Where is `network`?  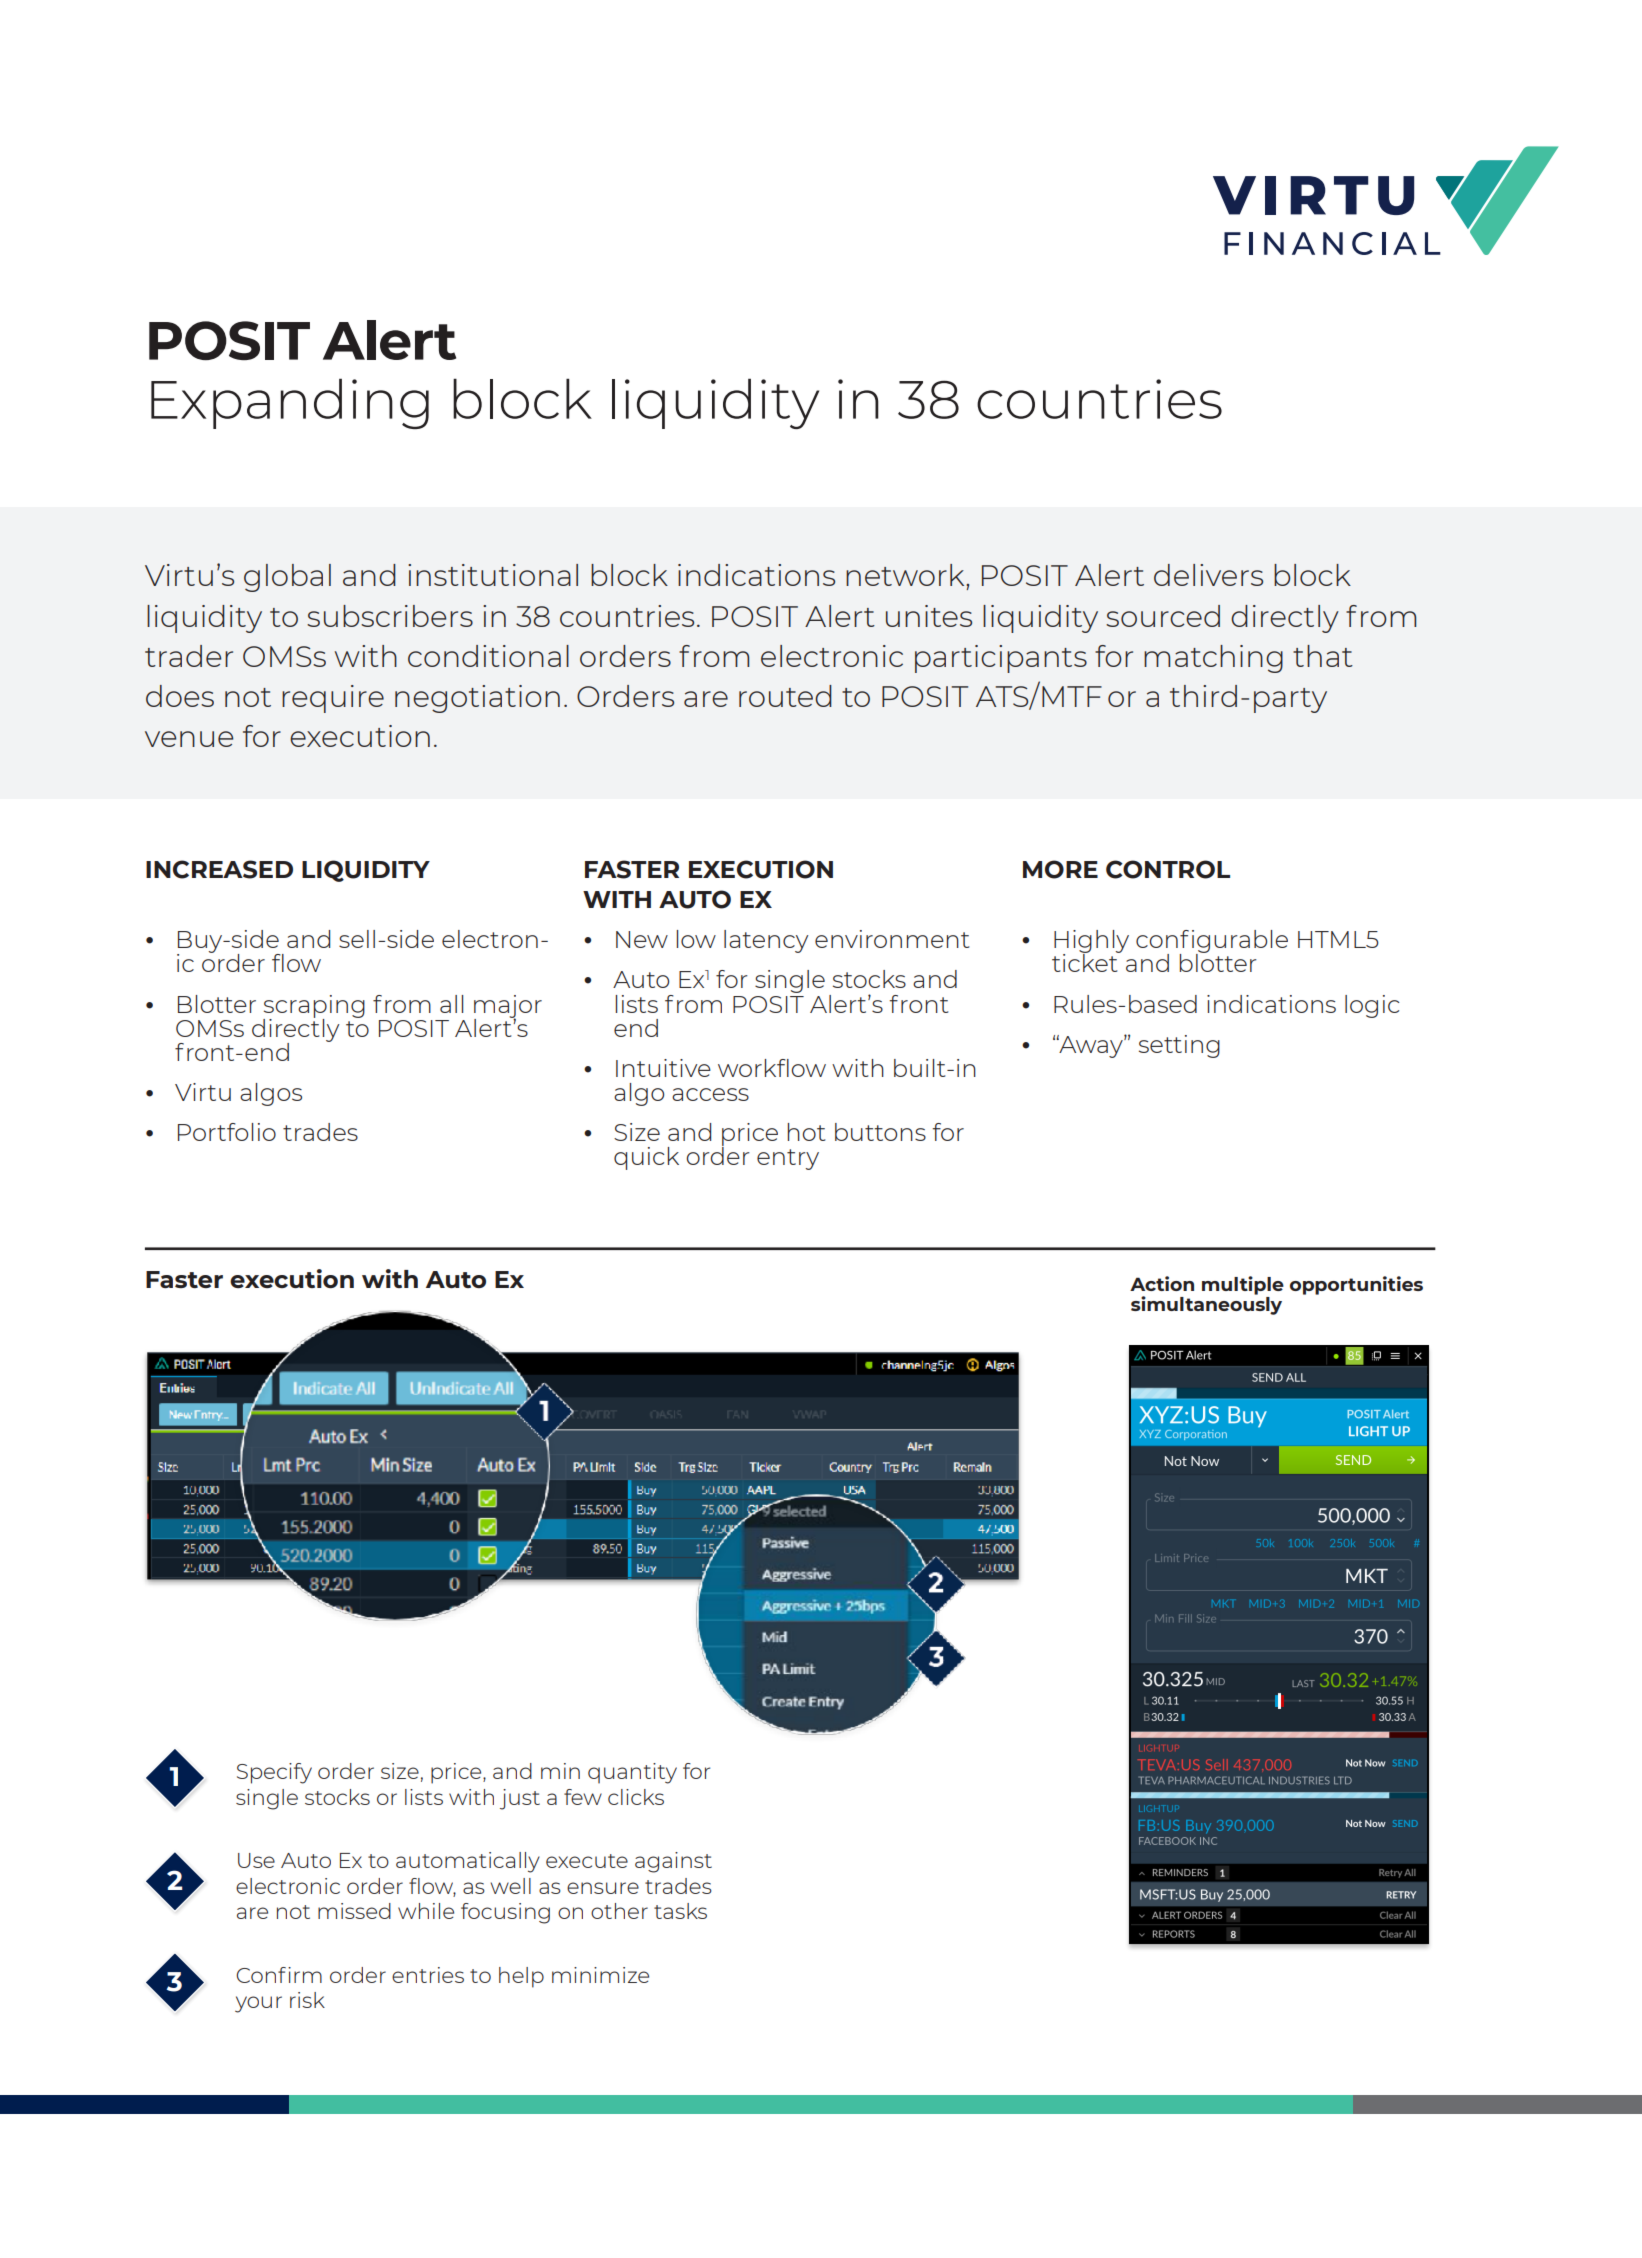 network is located at coordinates (906, 575).
